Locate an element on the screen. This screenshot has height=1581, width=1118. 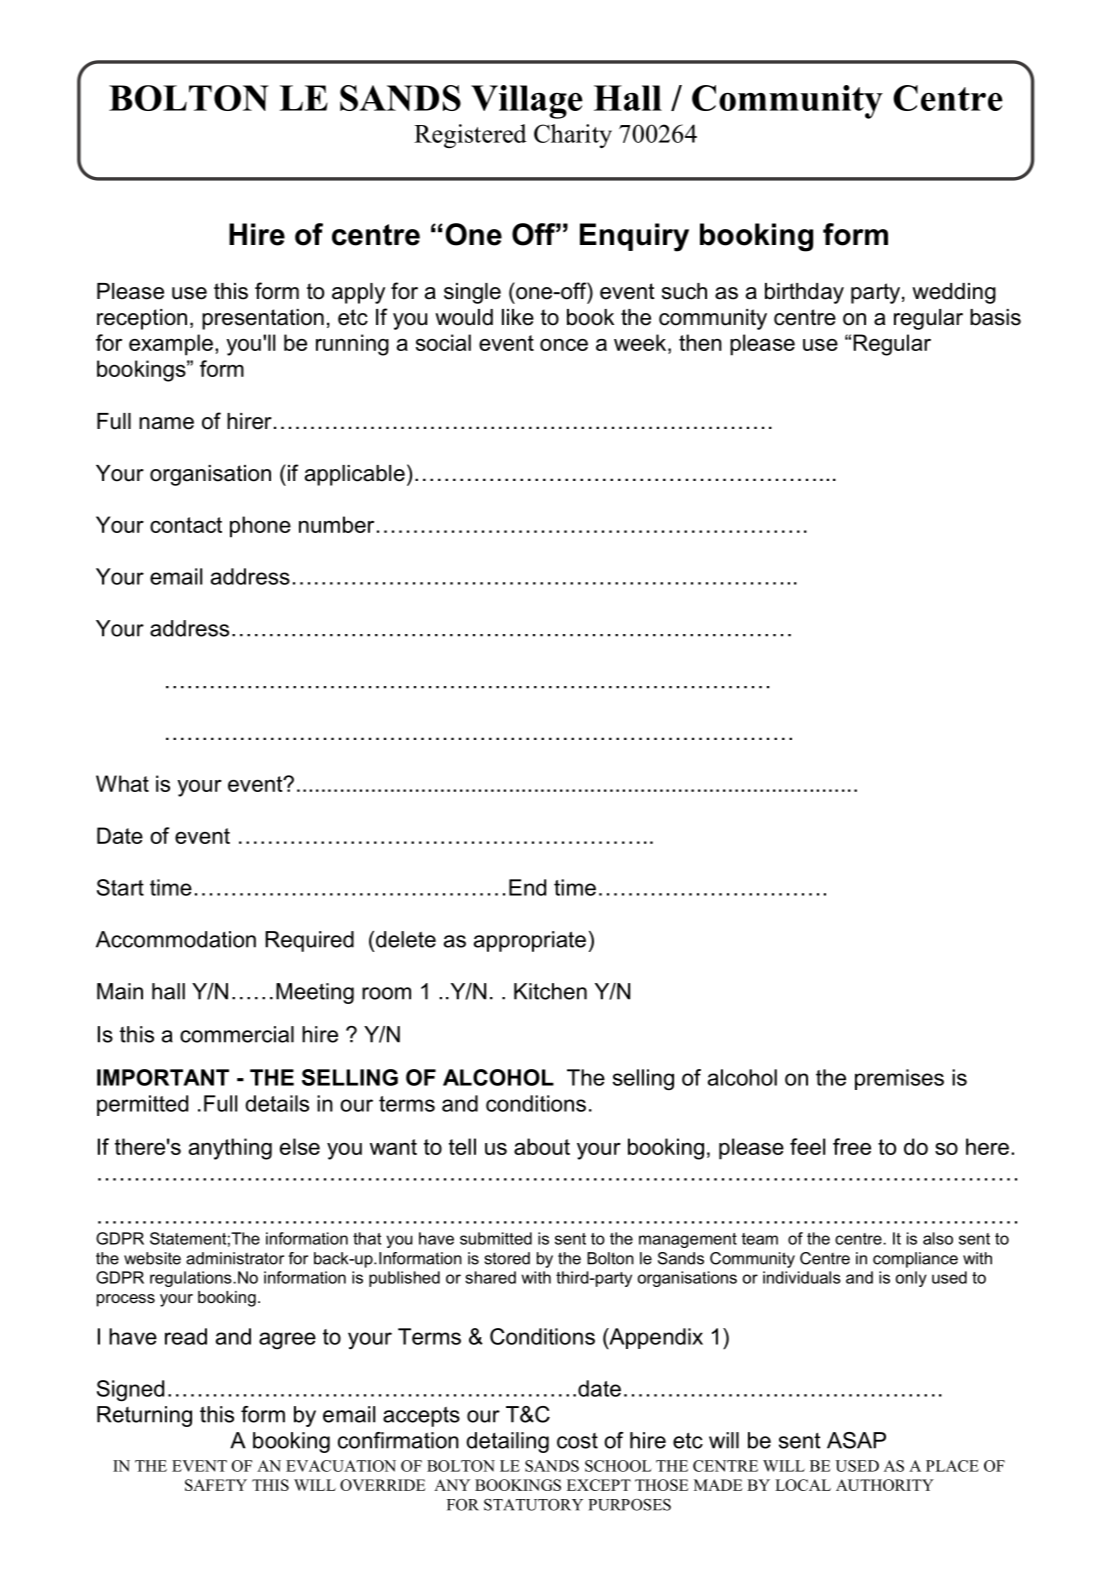
apply is located at coordinates (358, 293).
